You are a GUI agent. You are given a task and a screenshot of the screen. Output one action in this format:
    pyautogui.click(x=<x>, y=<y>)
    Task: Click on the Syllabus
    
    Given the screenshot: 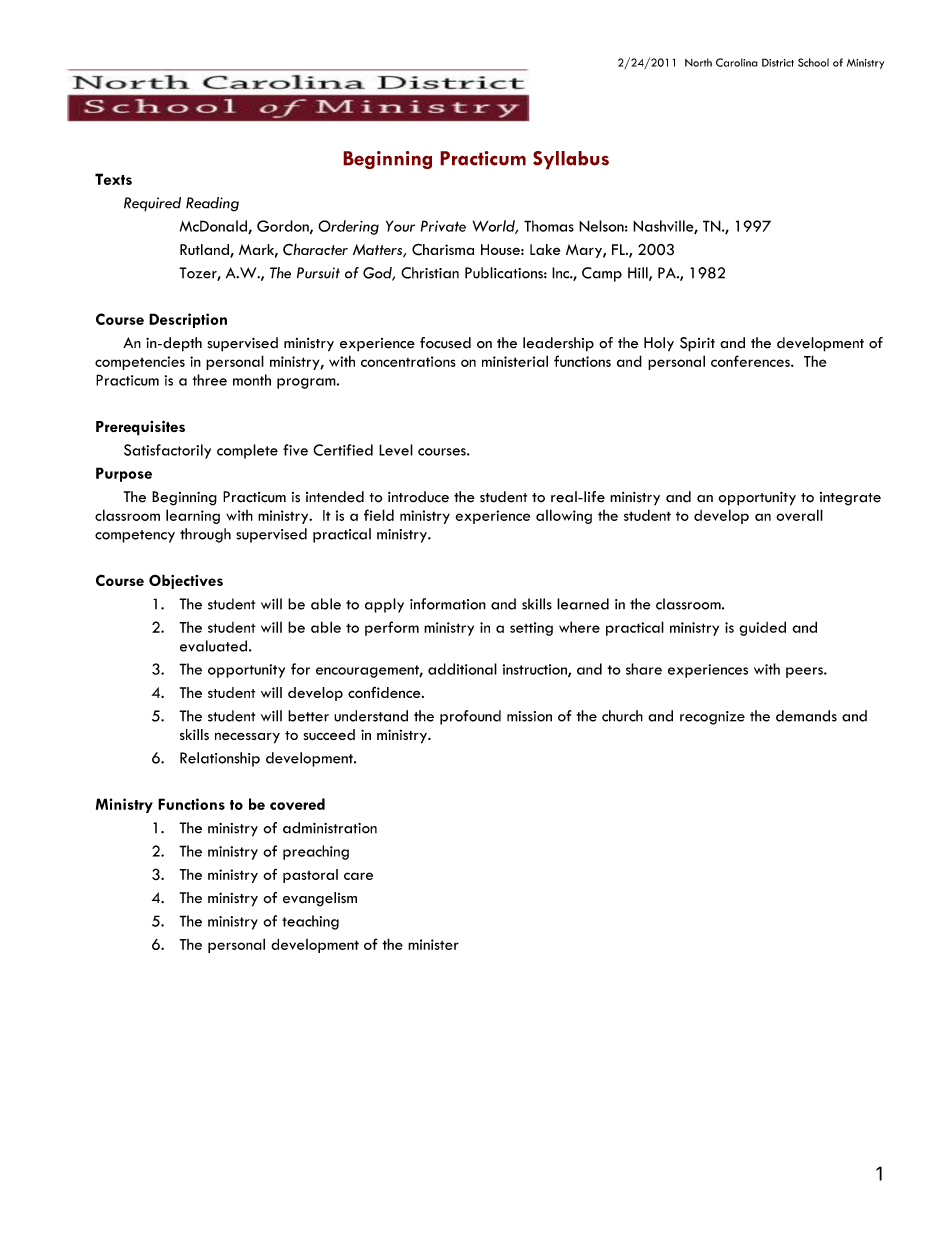 What is the action you would take?
    pyautogui.click(x=571, y=160)
